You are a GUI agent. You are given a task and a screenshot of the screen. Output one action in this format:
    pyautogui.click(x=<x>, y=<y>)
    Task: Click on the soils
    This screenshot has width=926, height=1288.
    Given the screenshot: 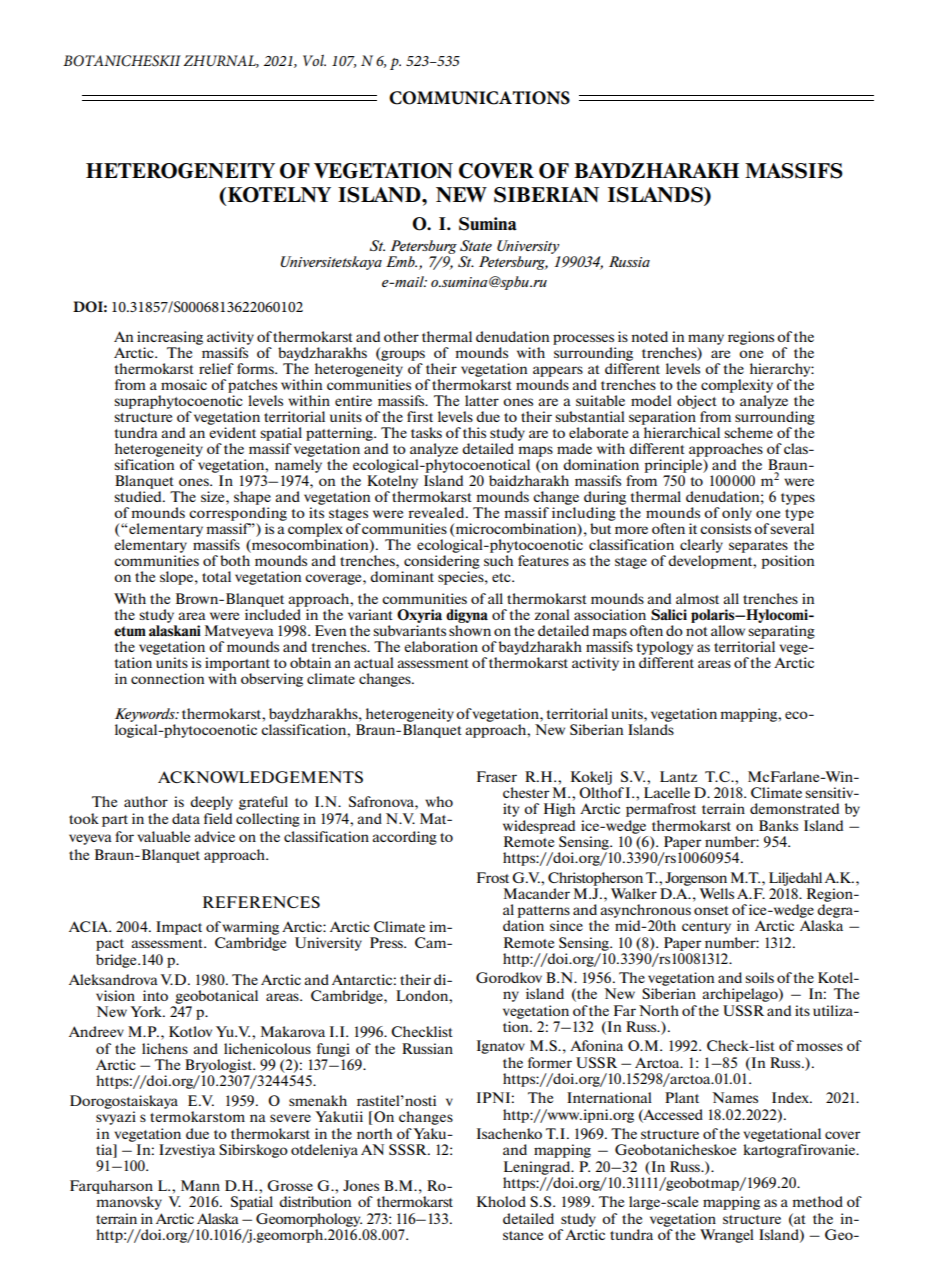 What is the action you would take?
    pyautogui.click(x=759, y=977)
